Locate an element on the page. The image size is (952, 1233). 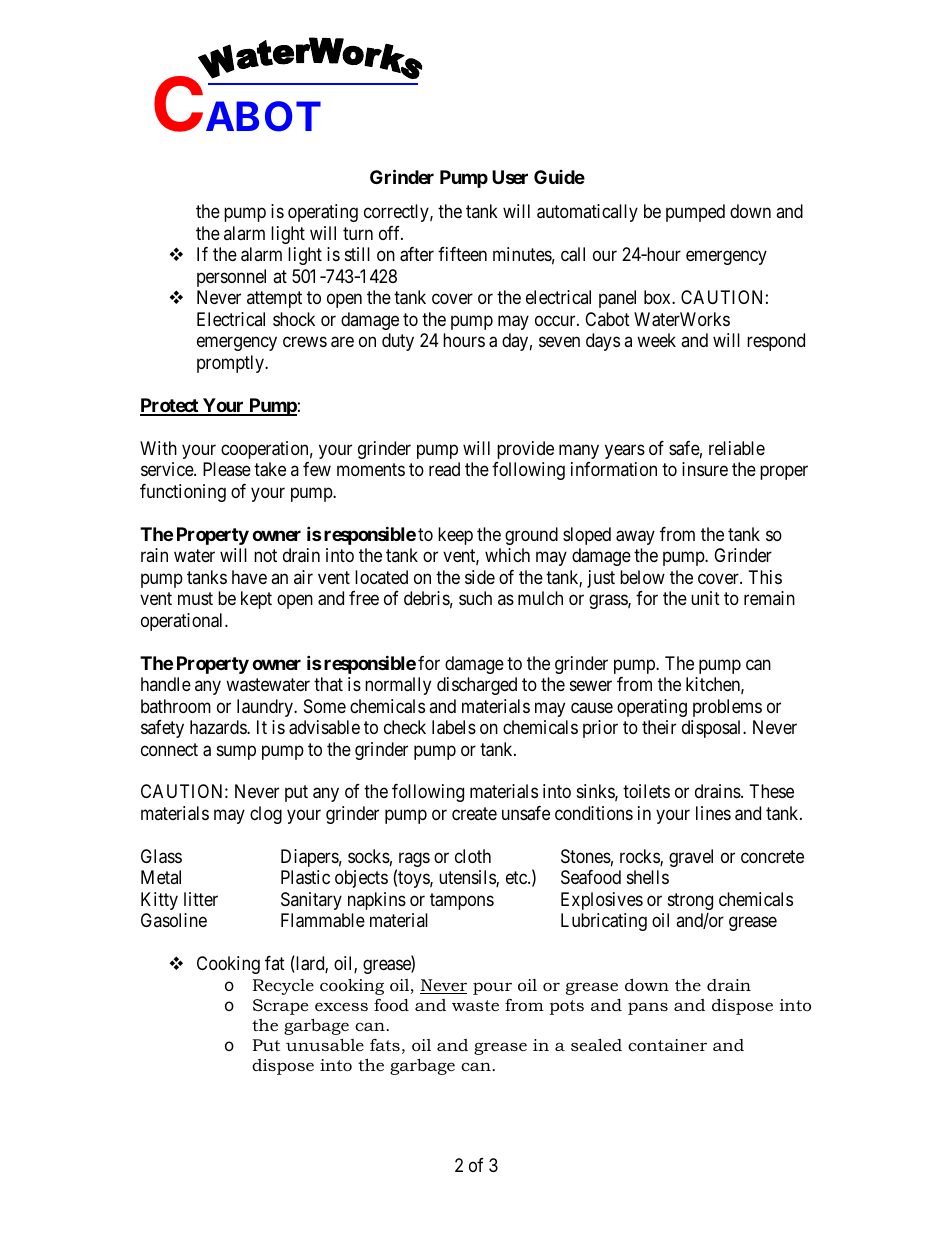
box is located at coordinates (658, 297).
